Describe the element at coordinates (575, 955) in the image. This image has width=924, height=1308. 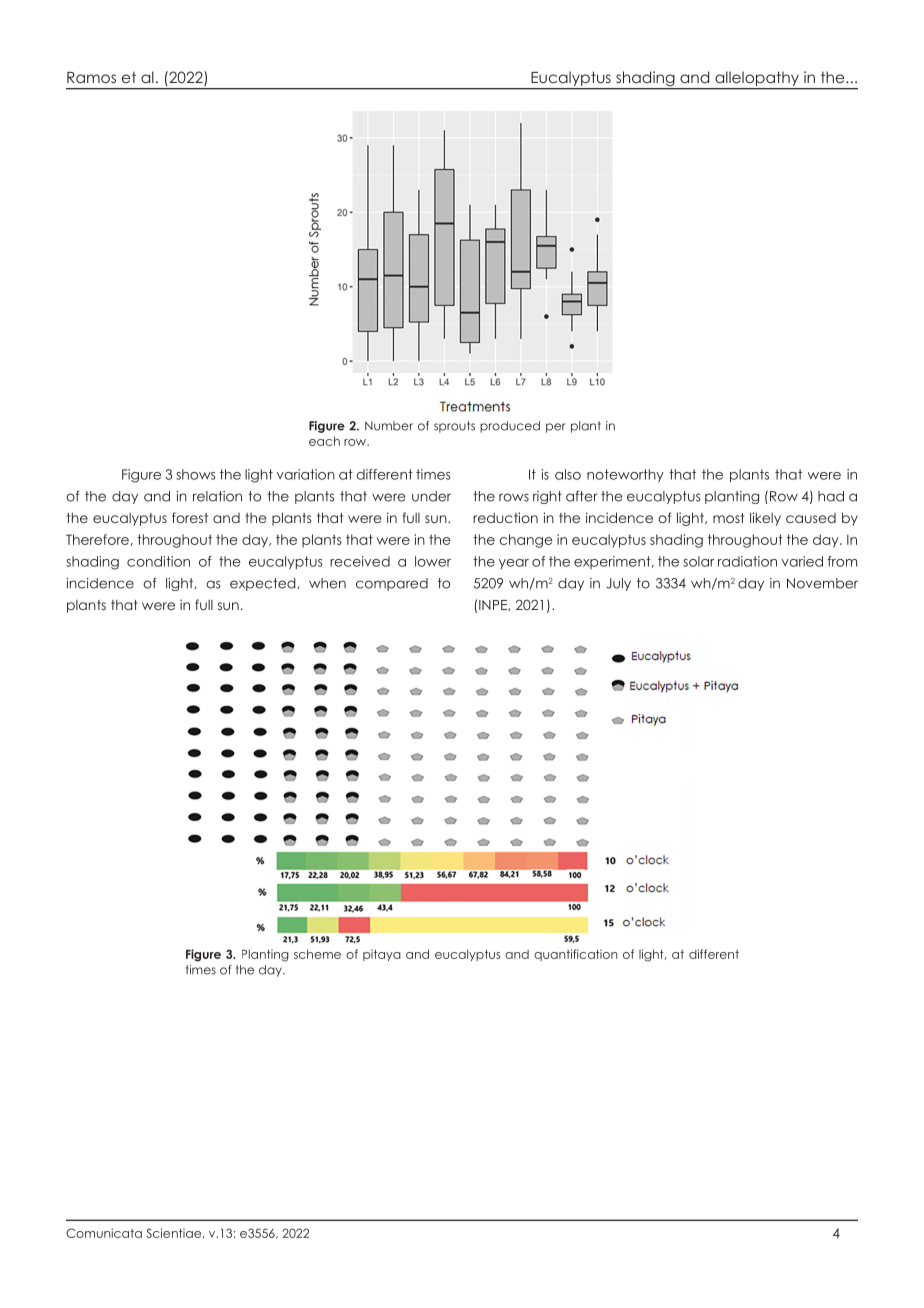
I see `quantification` at that location.
